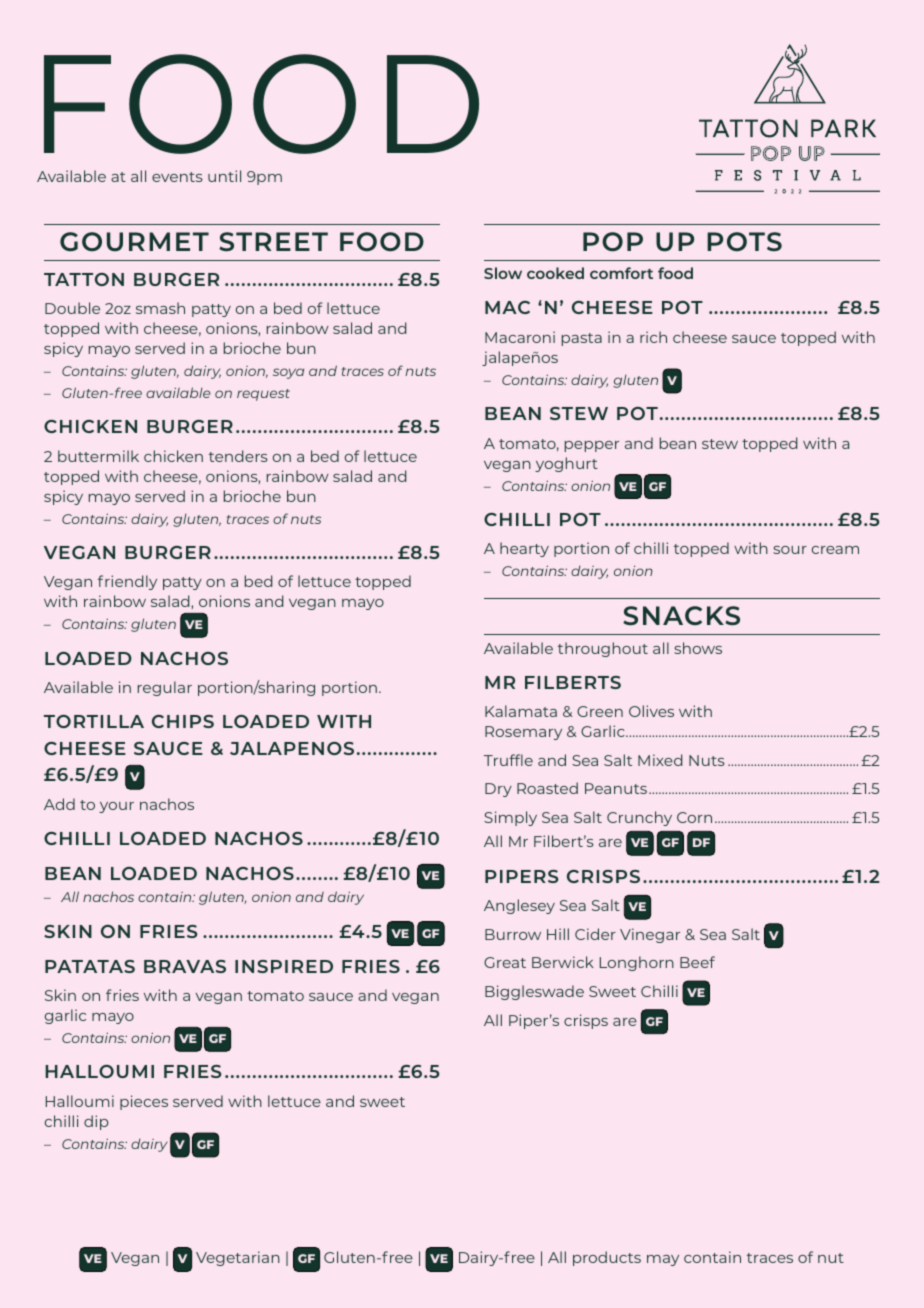  Describe the element at coordinates (134, 242) in the page. I see `GOURMET` at that location.
